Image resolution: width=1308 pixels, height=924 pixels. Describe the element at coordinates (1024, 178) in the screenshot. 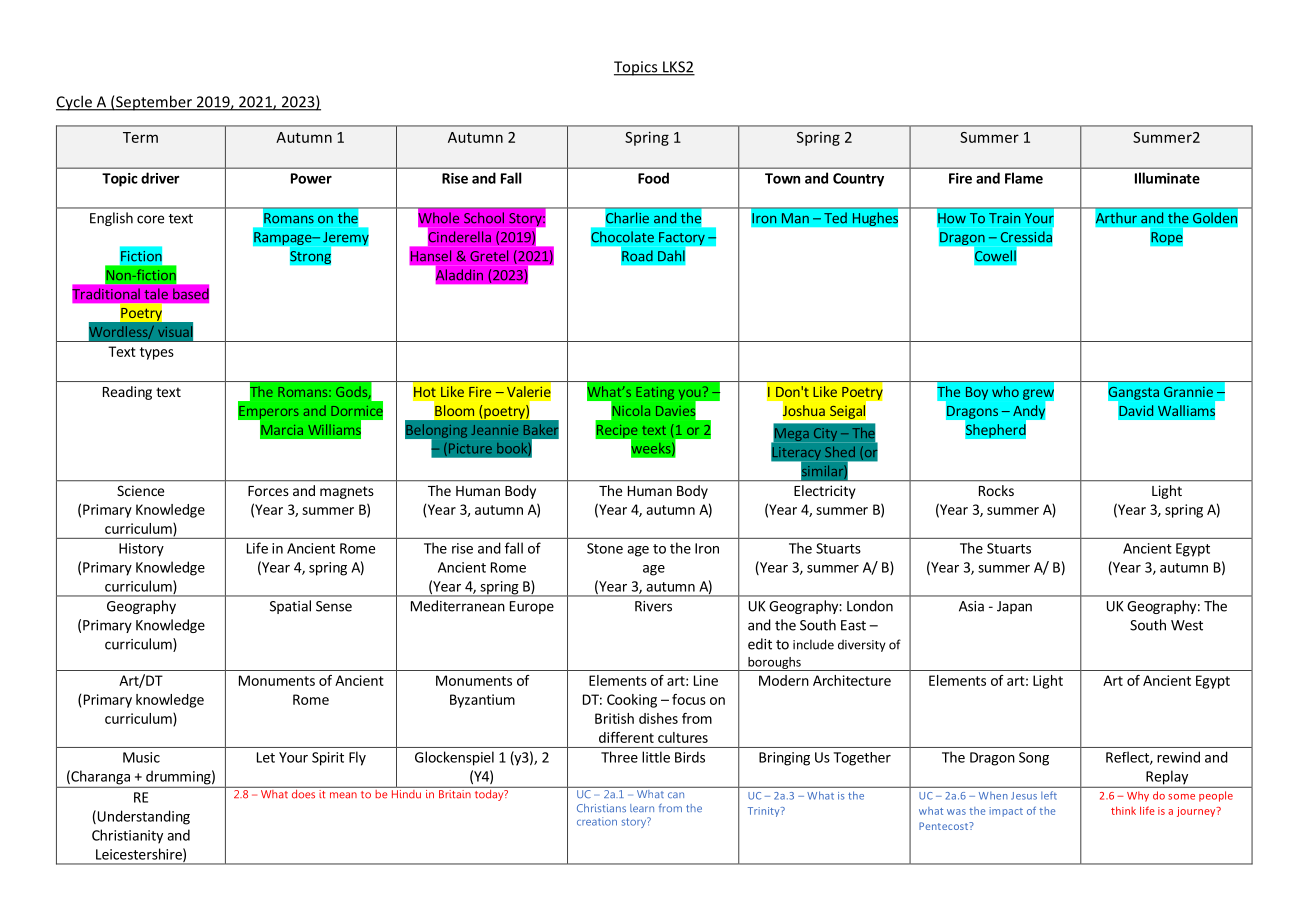

I see `Flame` at that location.
